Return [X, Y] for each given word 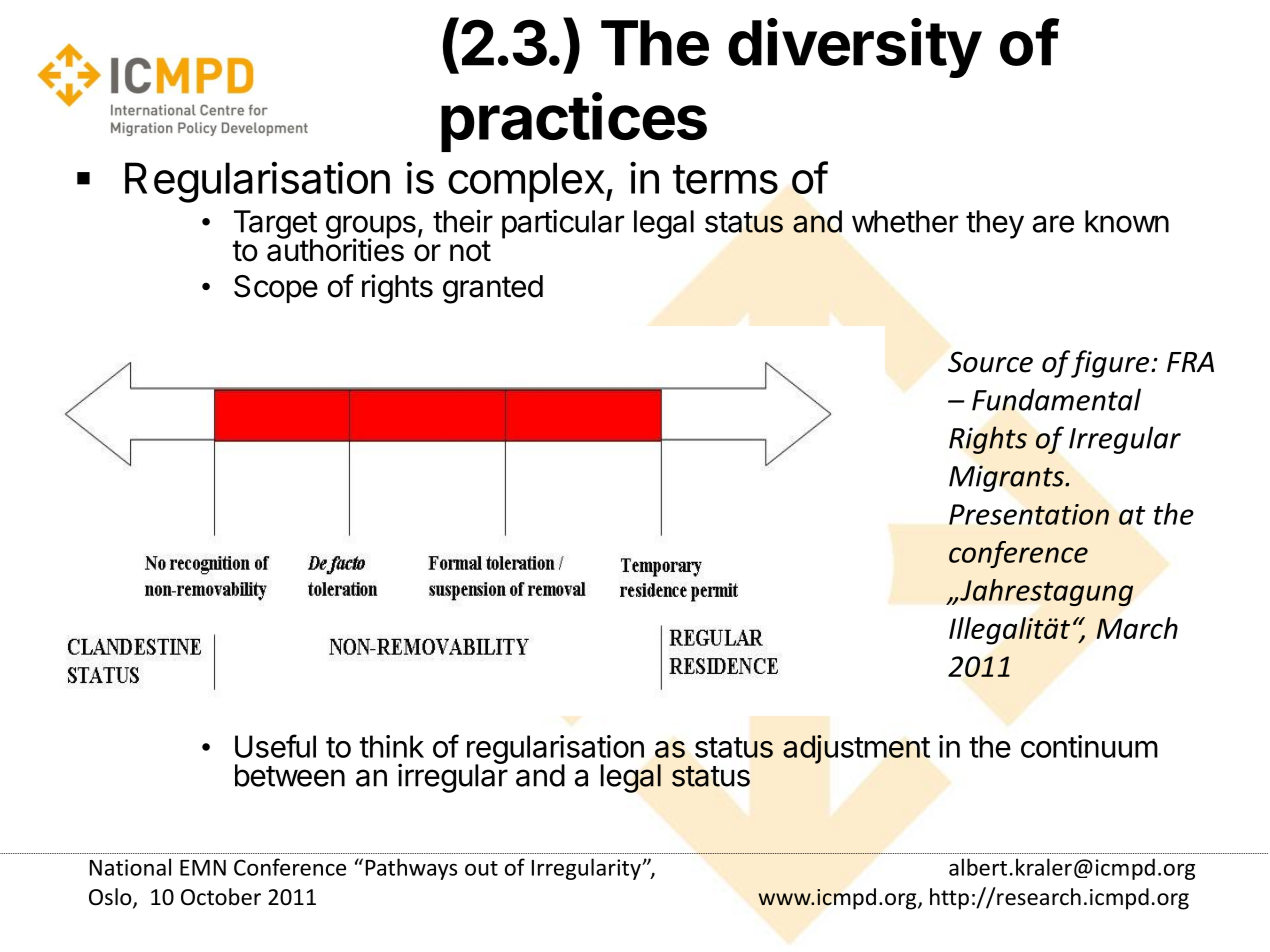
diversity [855, 48]
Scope [276, 289]
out [481, 868]
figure [1111, 364]
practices [574, 122]
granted [493, 289]
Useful [275, 746]
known [1127, 221]
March [1137, 628]
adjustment [856, 749]
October [221, 897]
